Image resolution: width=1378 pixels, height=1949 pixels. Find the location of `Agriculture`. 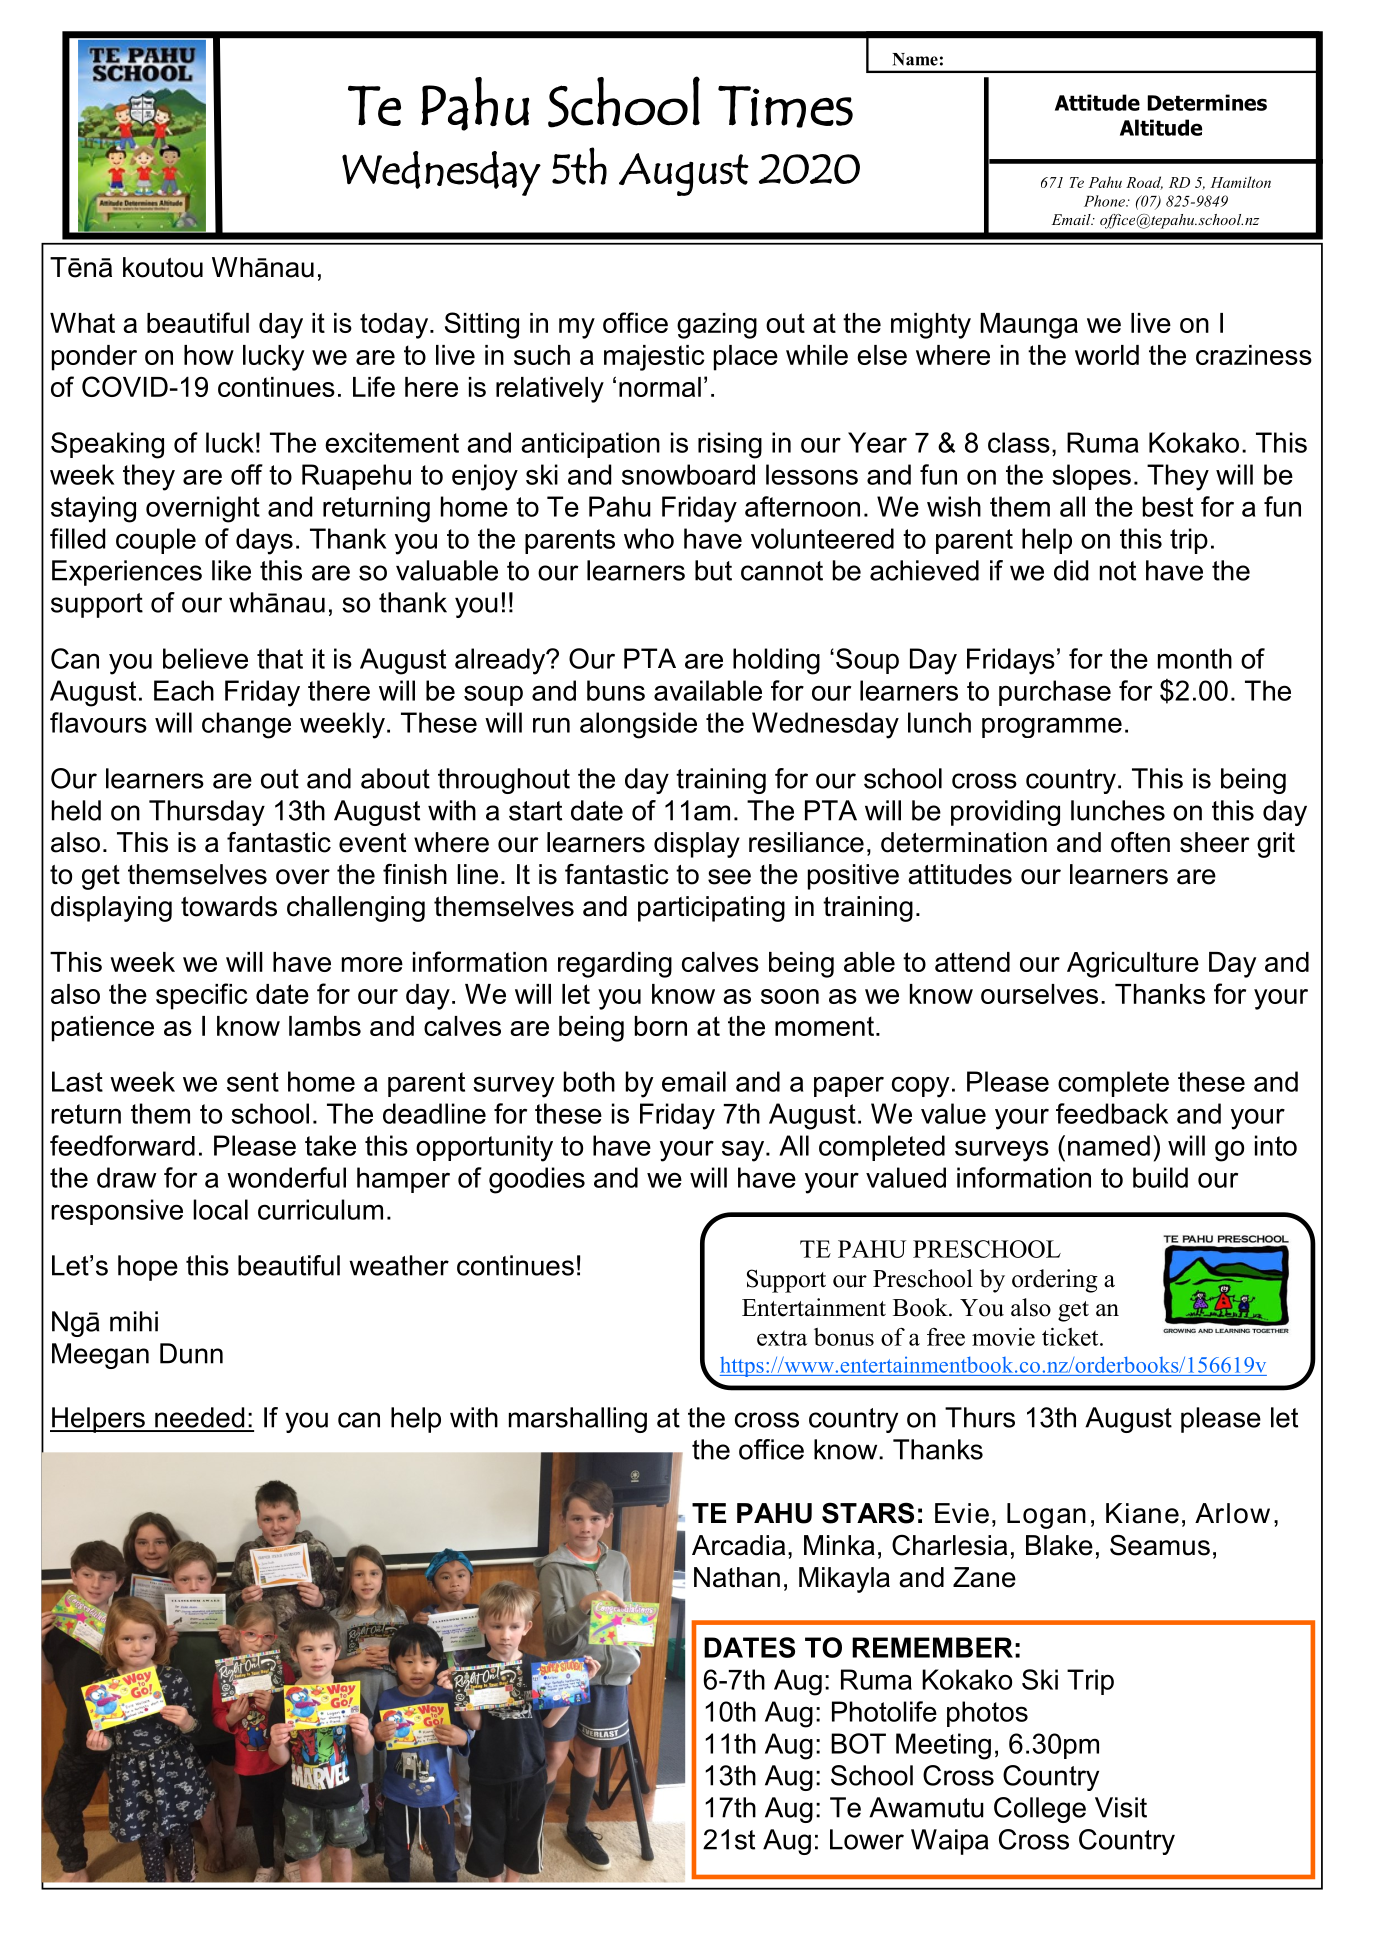

Agriculture is located at coordinates (1133, 965).
